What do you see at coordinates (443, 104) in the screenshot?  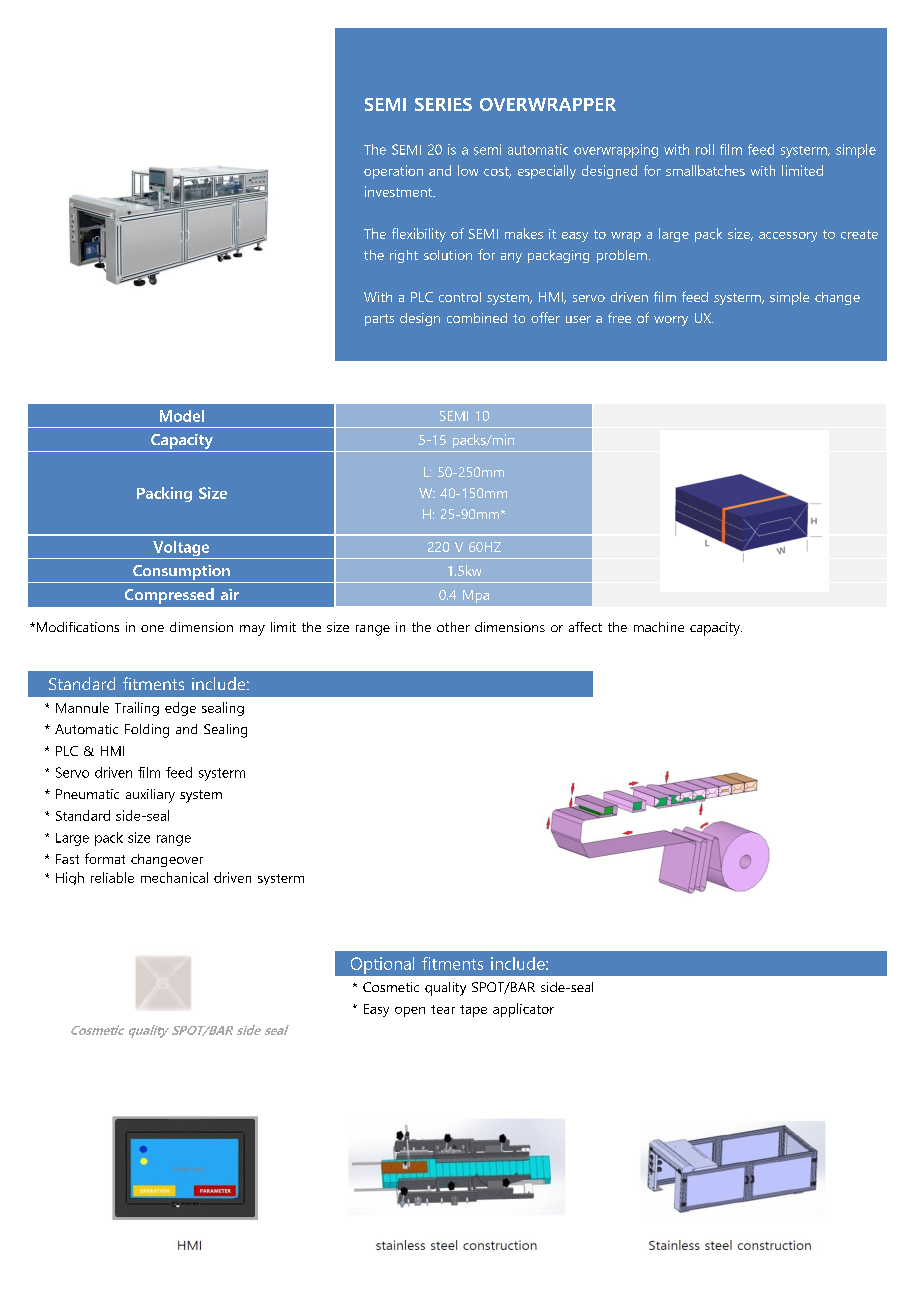 I see `SERIES` at bounding box center [443, 104].
